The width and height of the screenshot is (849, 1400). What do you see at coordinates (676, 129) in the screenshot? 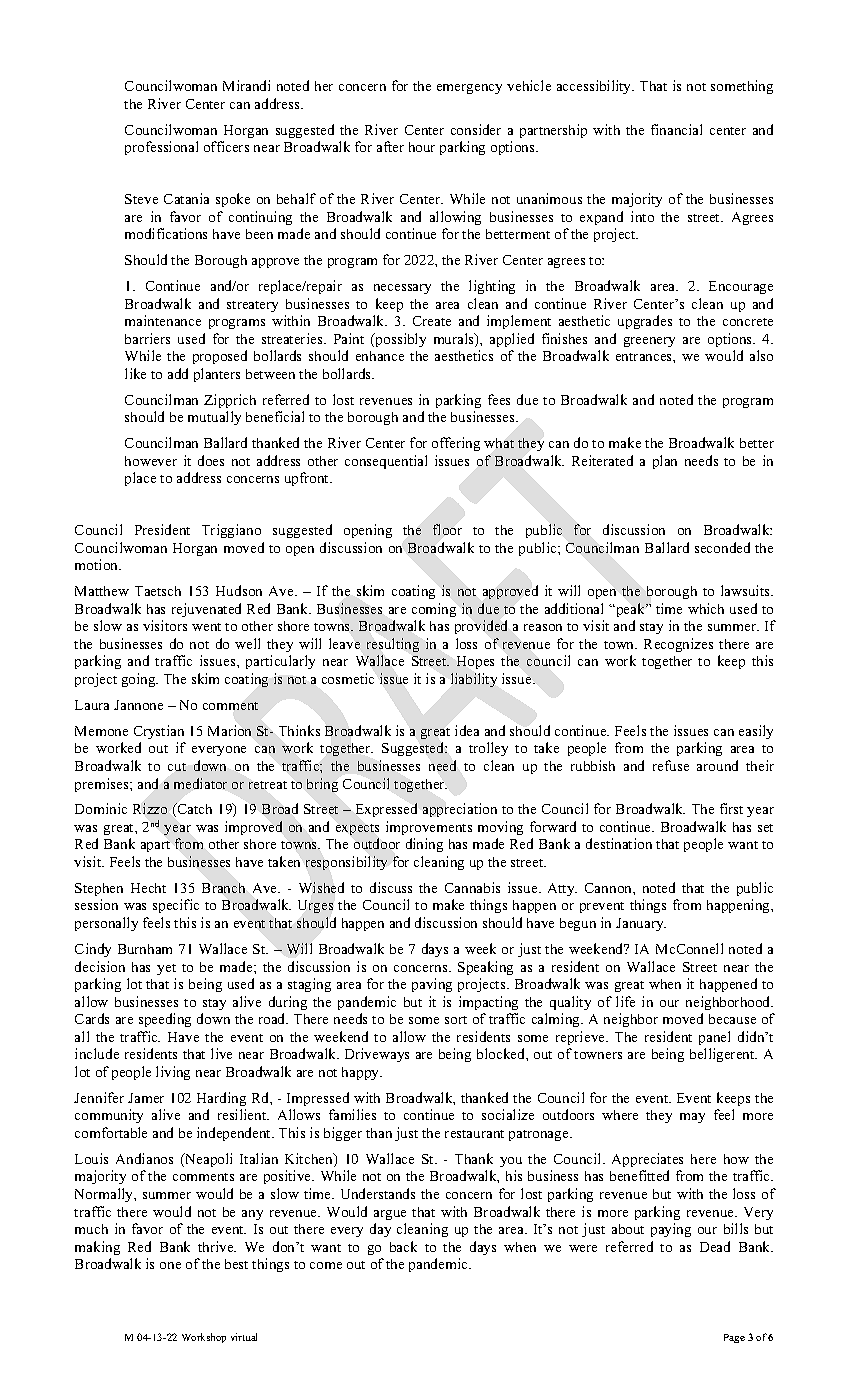
I see `financial` at bounding box center [676, 129].
